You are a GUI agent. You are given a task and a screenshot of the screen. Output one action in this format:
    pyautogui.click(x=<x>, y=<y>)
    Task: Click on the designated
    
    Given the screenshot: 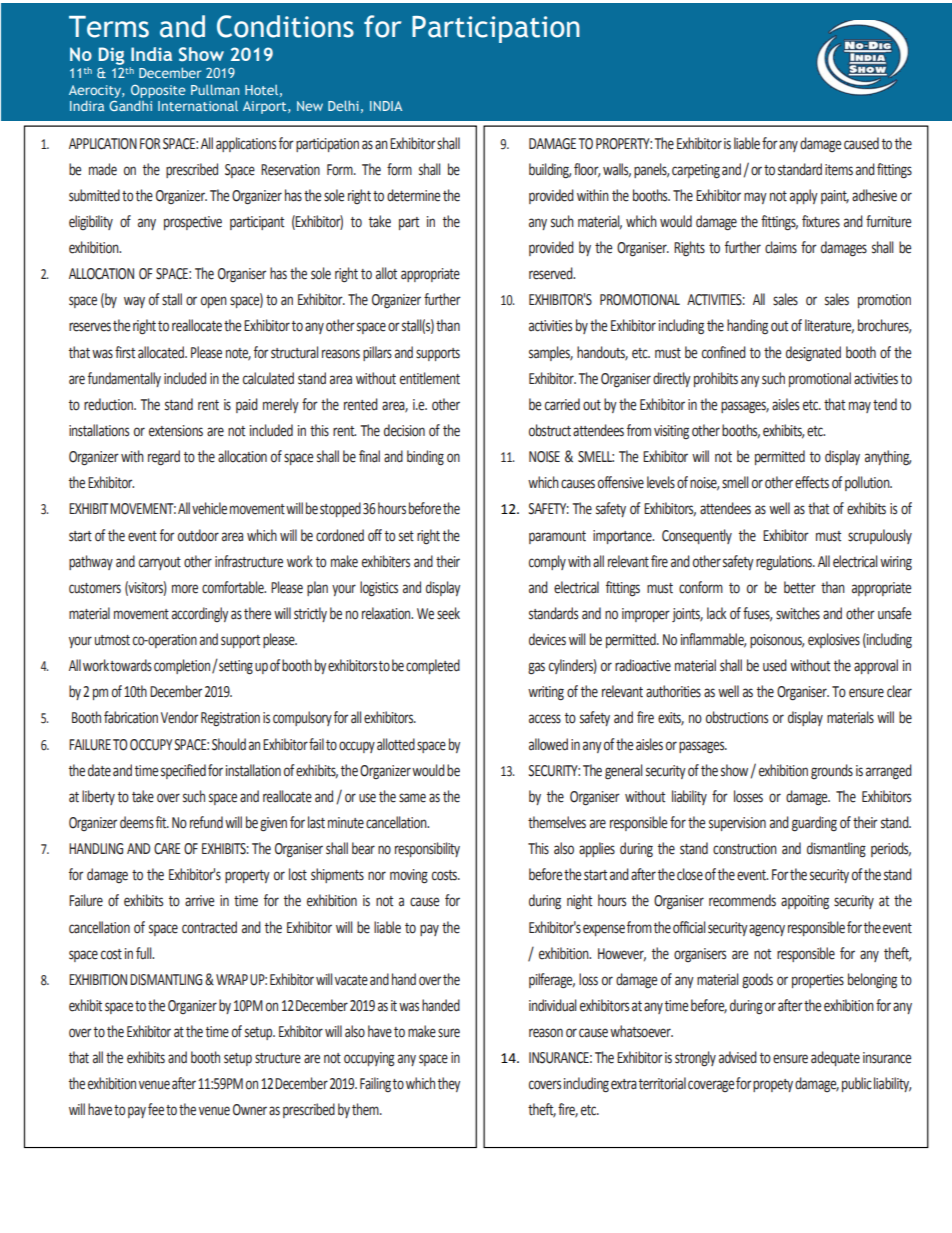 What is the action you would take?
    pyautogui.click(x=813, y=354)
